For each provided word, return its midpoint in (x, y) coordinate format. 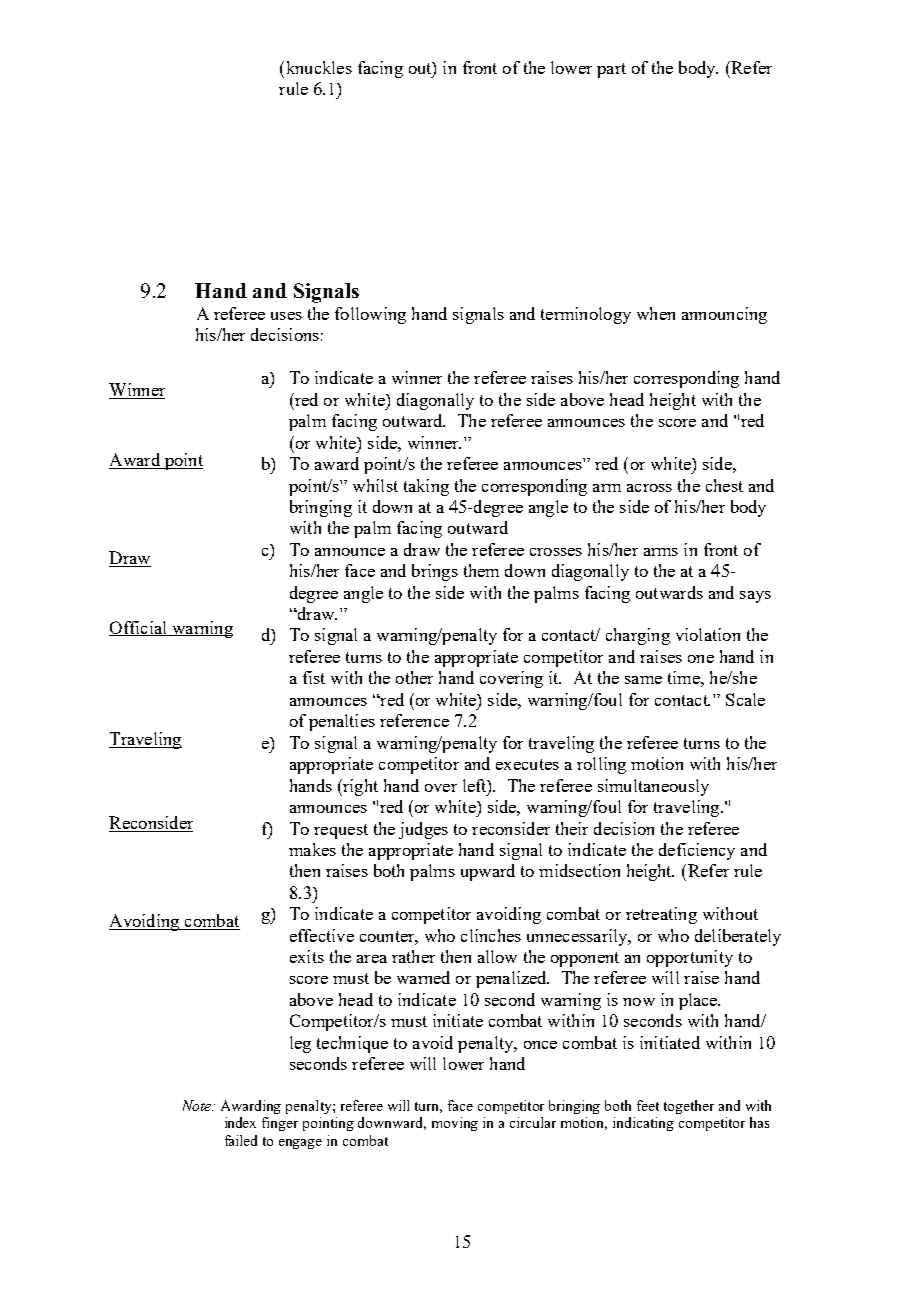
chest (724, 485)
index (240, 1122)
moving (455, 1124)
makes (312, 849)
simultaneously (653, 787)
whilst (375, 485)
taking (426, 487)
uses (286, 316)
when (656, 313)
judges (423, 830)
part (611, 70)
